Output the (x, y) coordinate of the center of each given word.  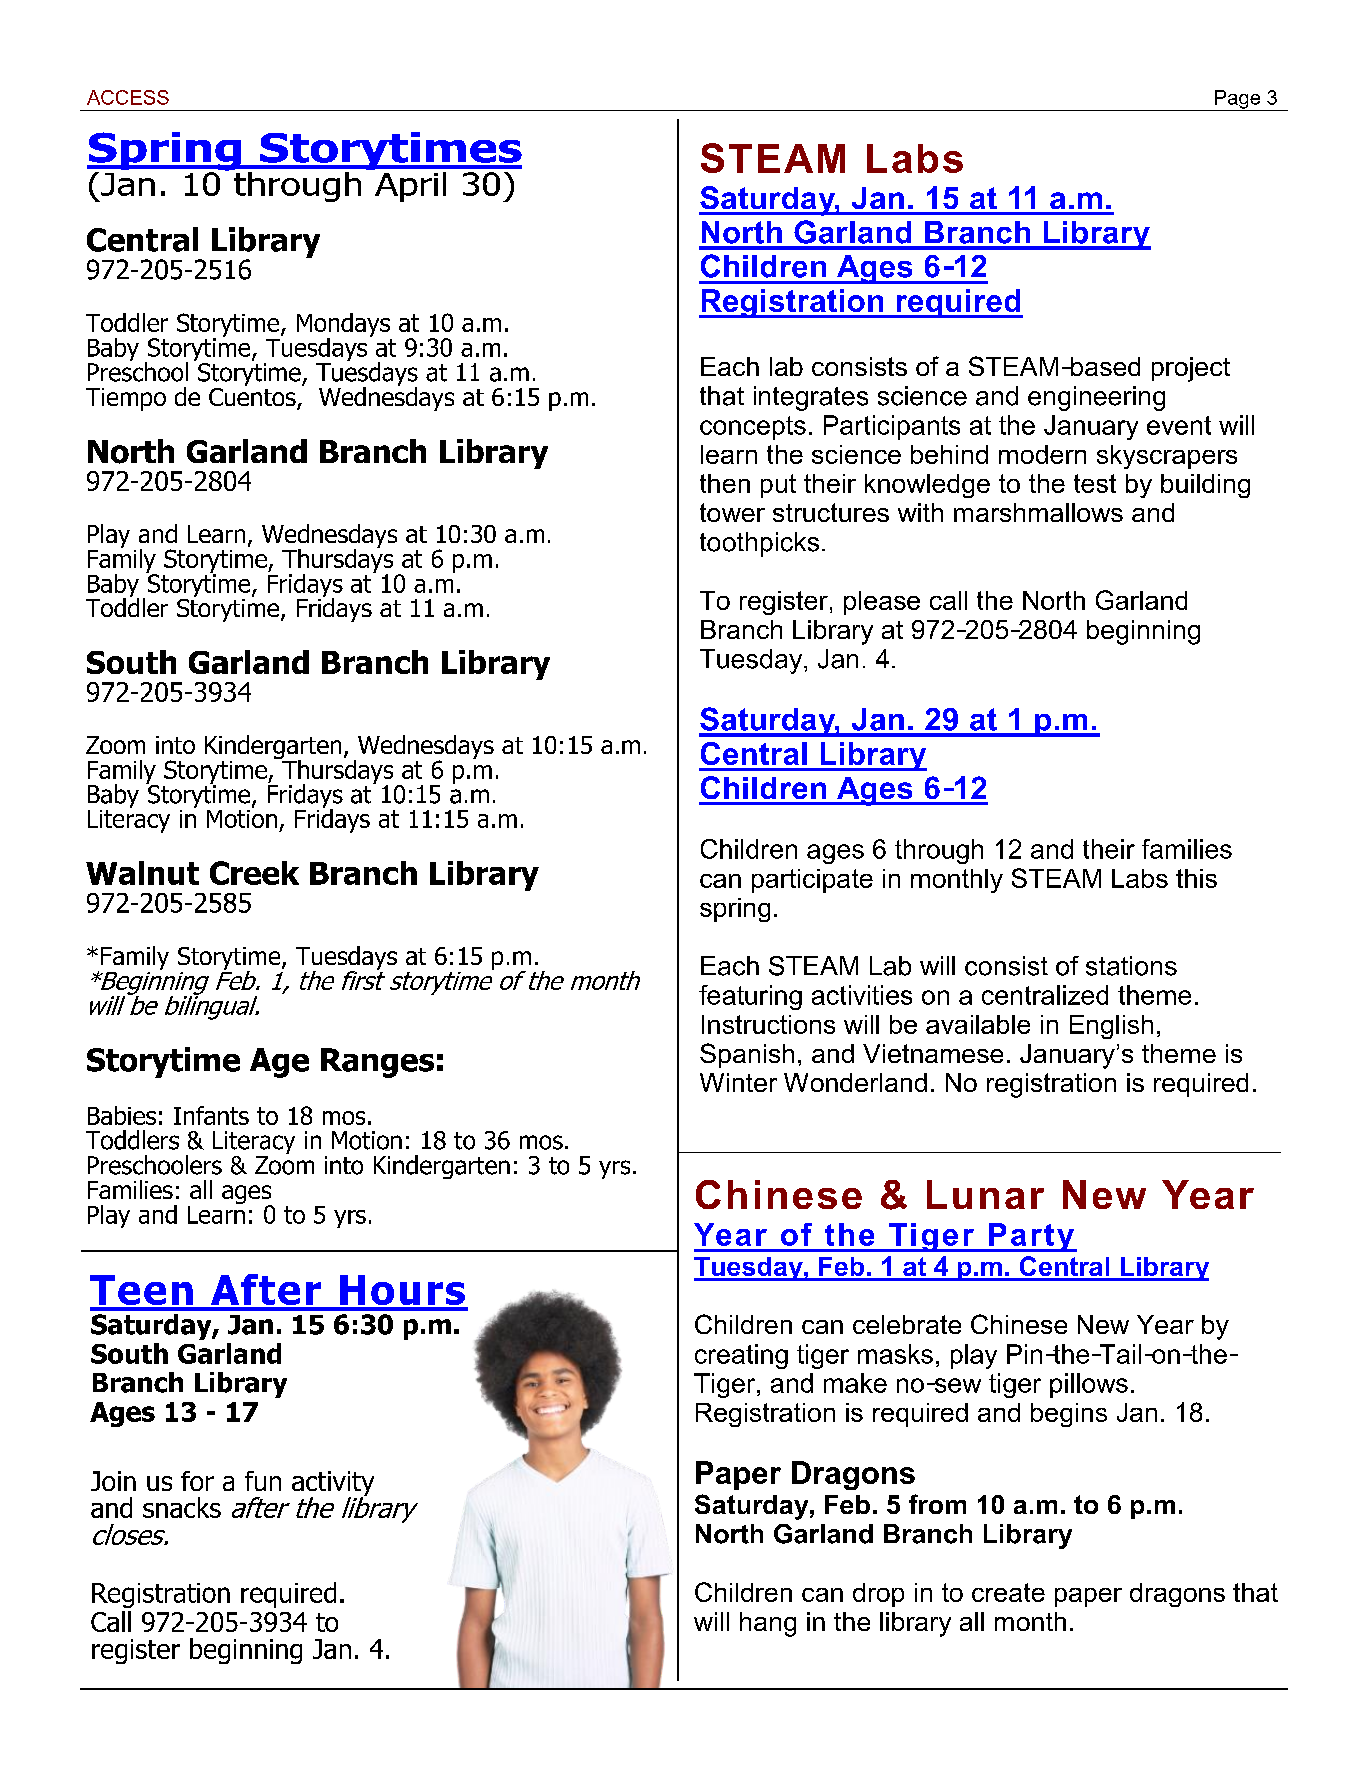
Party (1031, 1237)
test (1095, 483)
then (725, 483)
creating (741, 1356)
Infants (211, 1115)
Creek (254, 873)
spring (735, 910)
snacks (182, 1507)
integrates (811, 398)
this (1196, 878)
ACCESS (128, 97)
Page (1237, 100)
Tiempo (126, 399)
